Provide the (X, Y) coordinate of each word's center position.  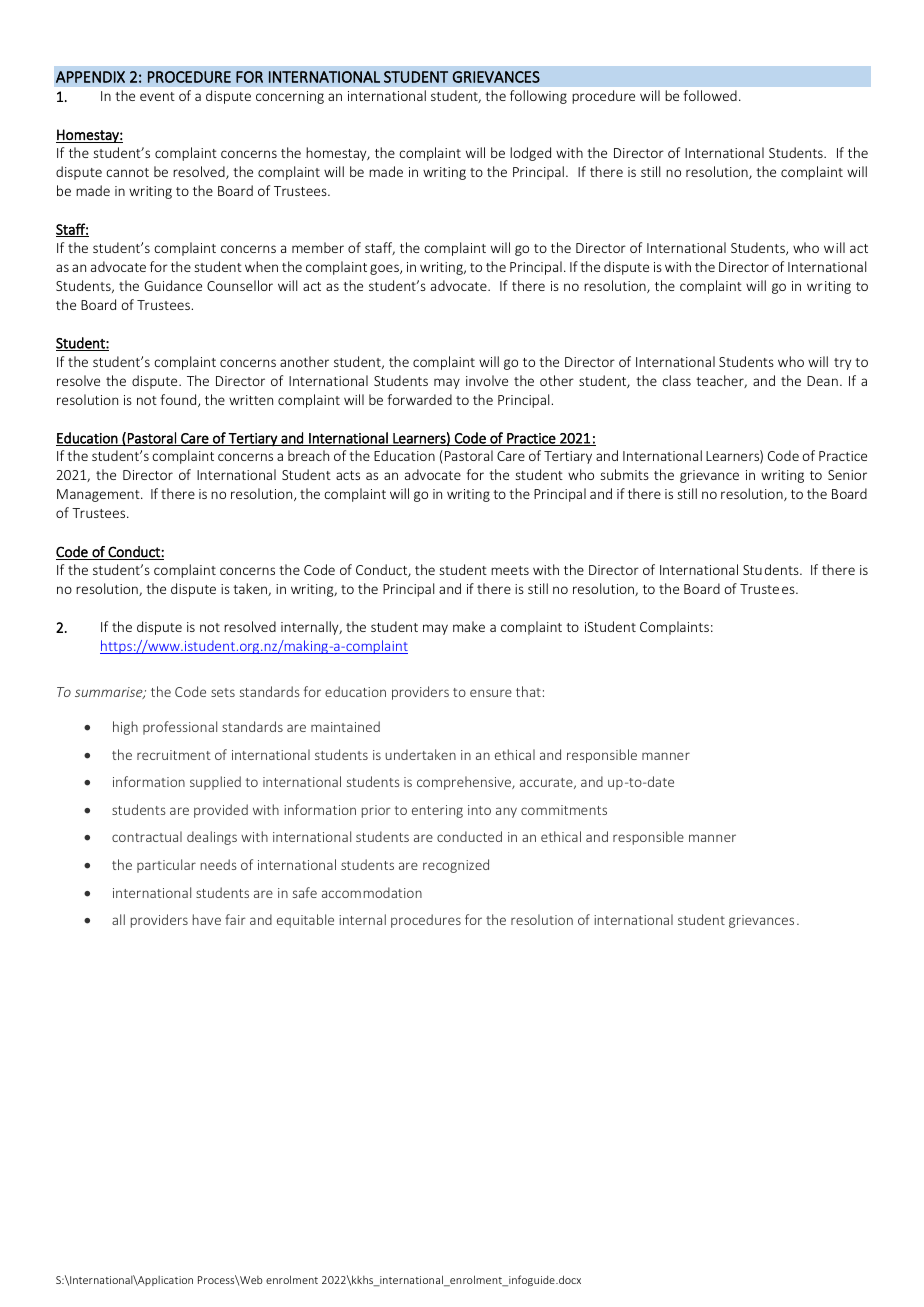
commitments (564, 810)
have (207, 919)
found (179, 400)
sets (223, 692)
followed (710, 95)
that (528, 691)
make (469, 626)
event (157, 96)
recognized (456, 866)
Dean (822, 381)
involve (487, 380)
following (538, 97)
